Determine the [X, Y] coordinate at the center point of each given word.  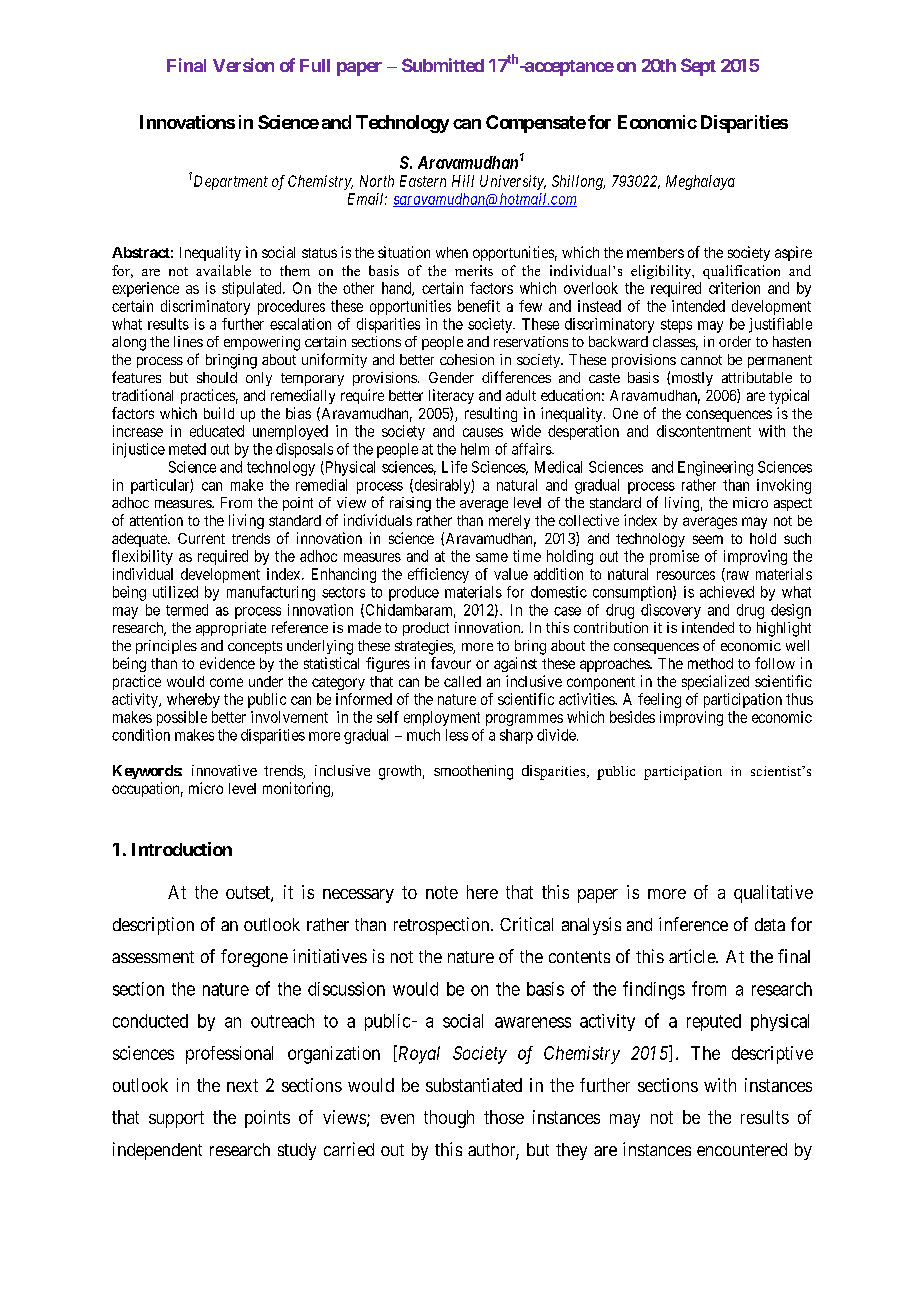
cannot [701, 360]
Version [243, 65]
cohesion [467, 359]
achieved [727, 592]
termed [187, 610]
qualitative [773, 894]
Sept [698, 67]
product [426, 629]
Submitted [443, 65]
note [442, 892]
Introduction [182, 849]
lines [188, 341]
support [176, 1119]
